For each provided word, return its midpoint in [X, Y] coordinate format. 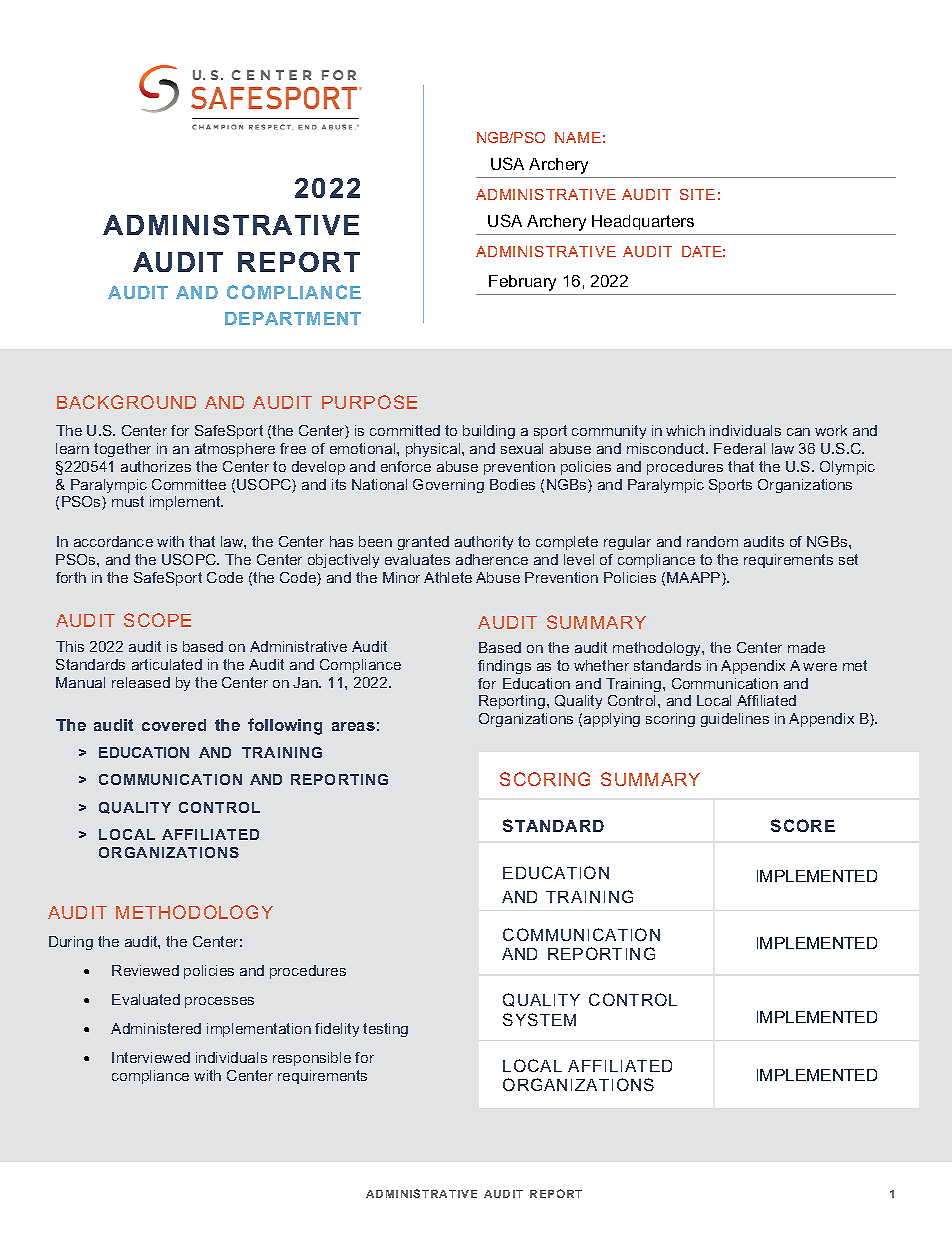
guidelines [735, 720]
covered [174, 725]
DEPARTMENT [293, 318]
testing [385, 1030]
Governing [448, 486]
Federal [739, 448]
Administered [156, 1028]
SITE [697, 194]
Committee [189, 484]
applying [612, 720]
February [522, 283]
